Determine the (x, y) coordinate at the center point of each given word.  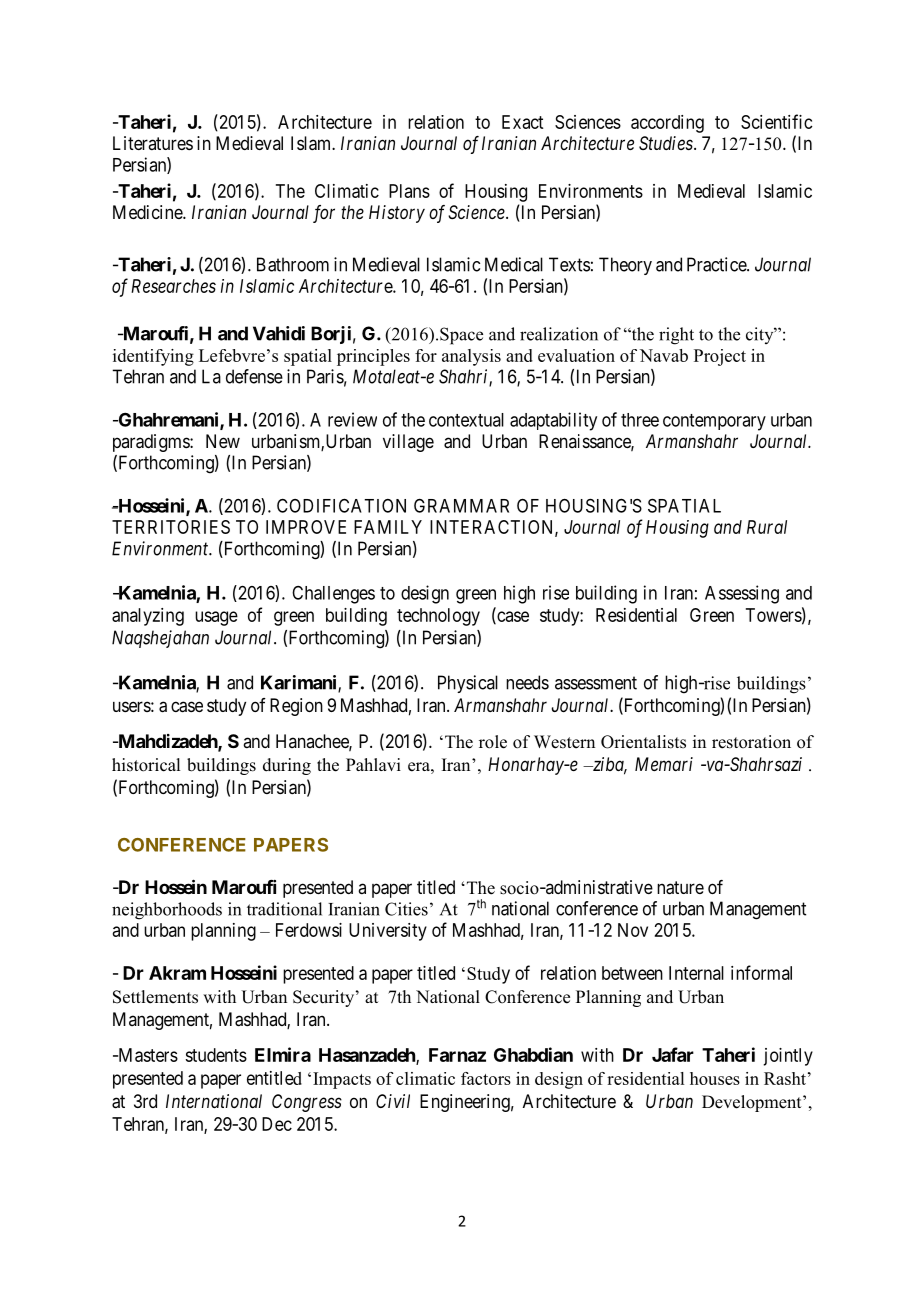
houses (715, 1078)
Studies (667, 143)
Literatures (153, 143)
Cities (406, 909)
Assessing (742, 594)
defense (254, 376)
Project (720, 357)
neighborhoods (167, 911)
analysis (471, 357)
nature (680, 888)
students (216, 1055)
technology (438, 617)
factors (486, 1078)
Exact (522, 122)
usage (216, 618)
